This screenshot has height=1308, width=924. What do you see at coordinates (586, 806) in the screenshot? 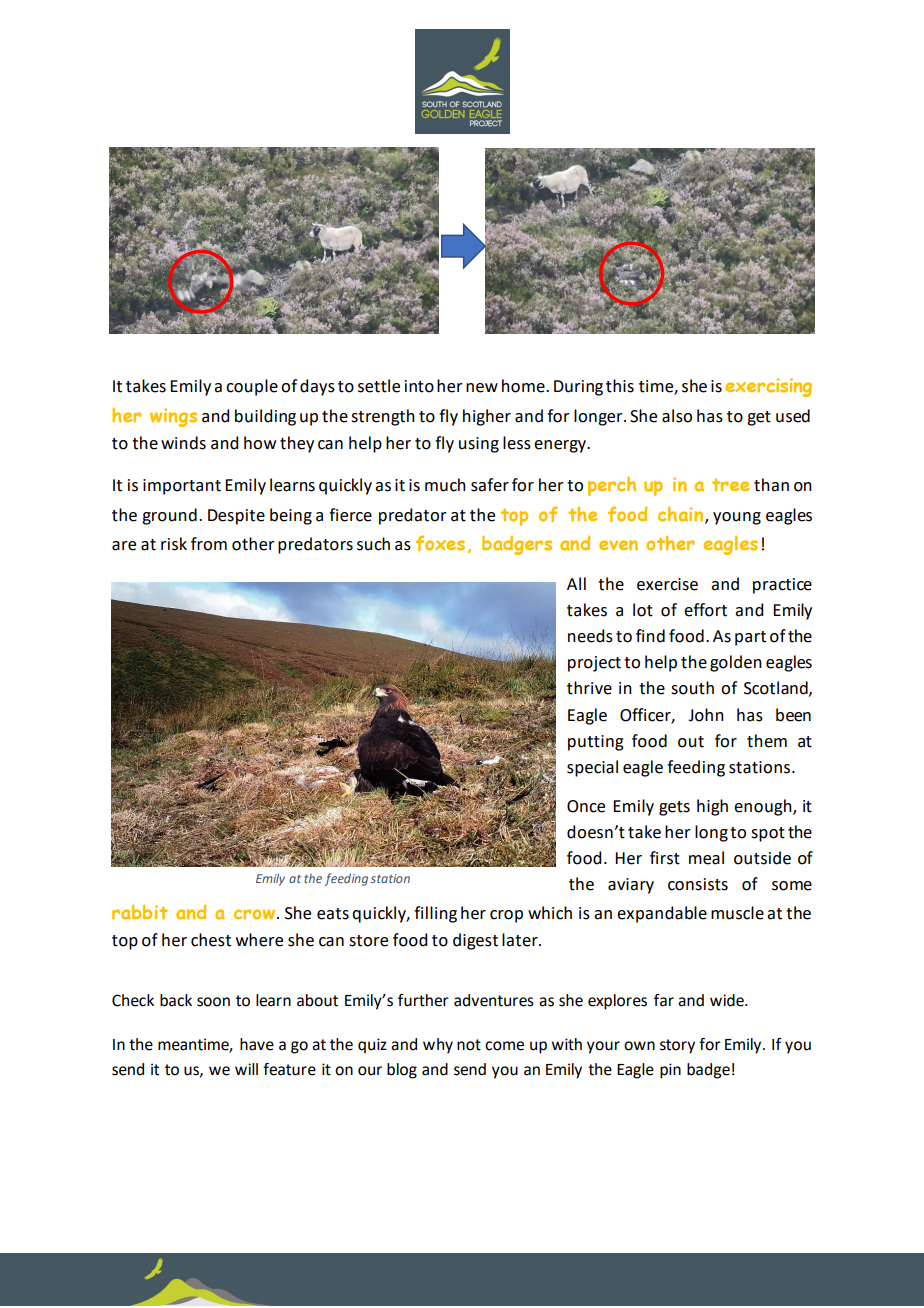
I see `Once` at bounding box center [586, 806].
